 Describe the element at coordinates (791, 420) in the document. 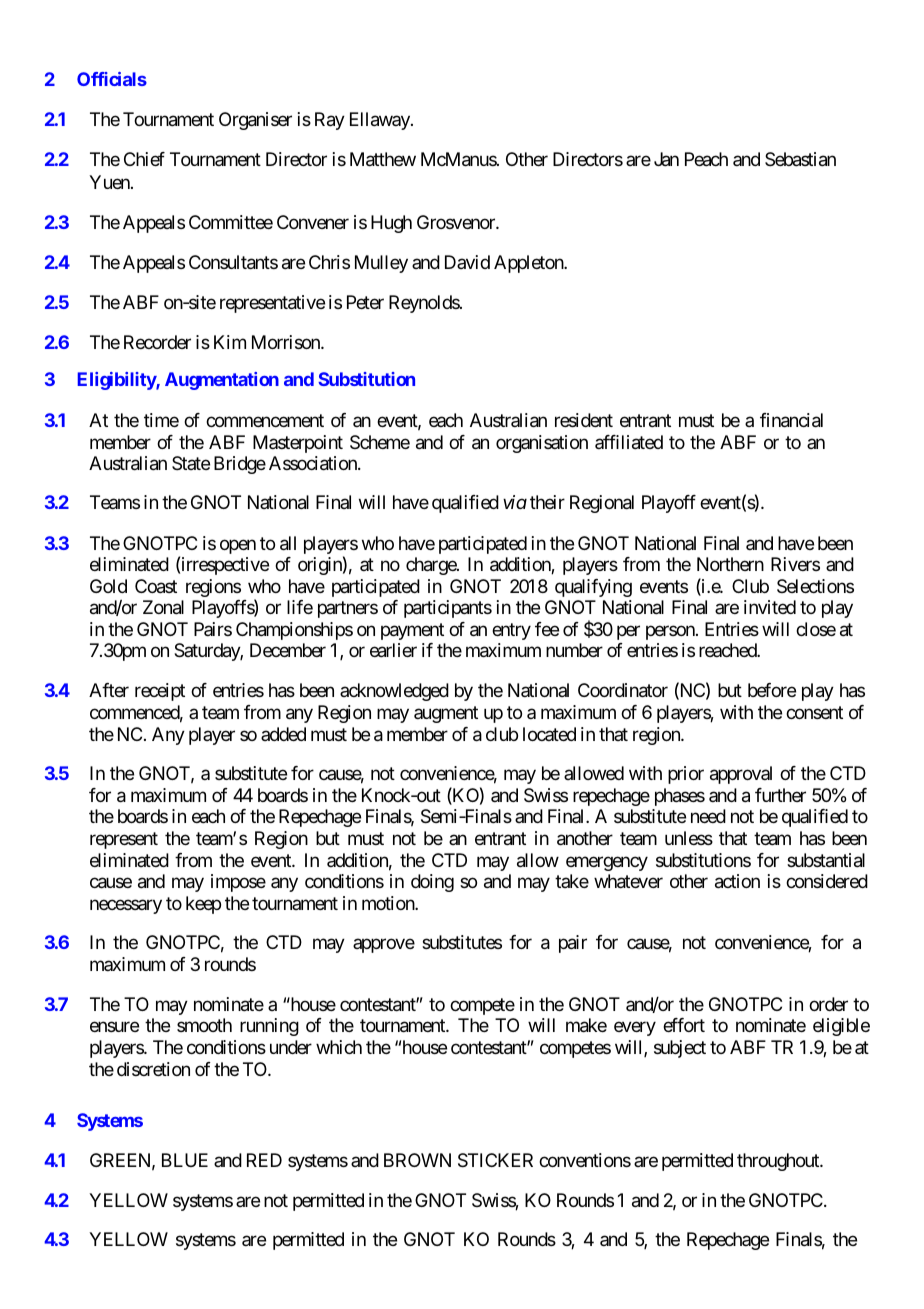

I see `financial` at that location.
